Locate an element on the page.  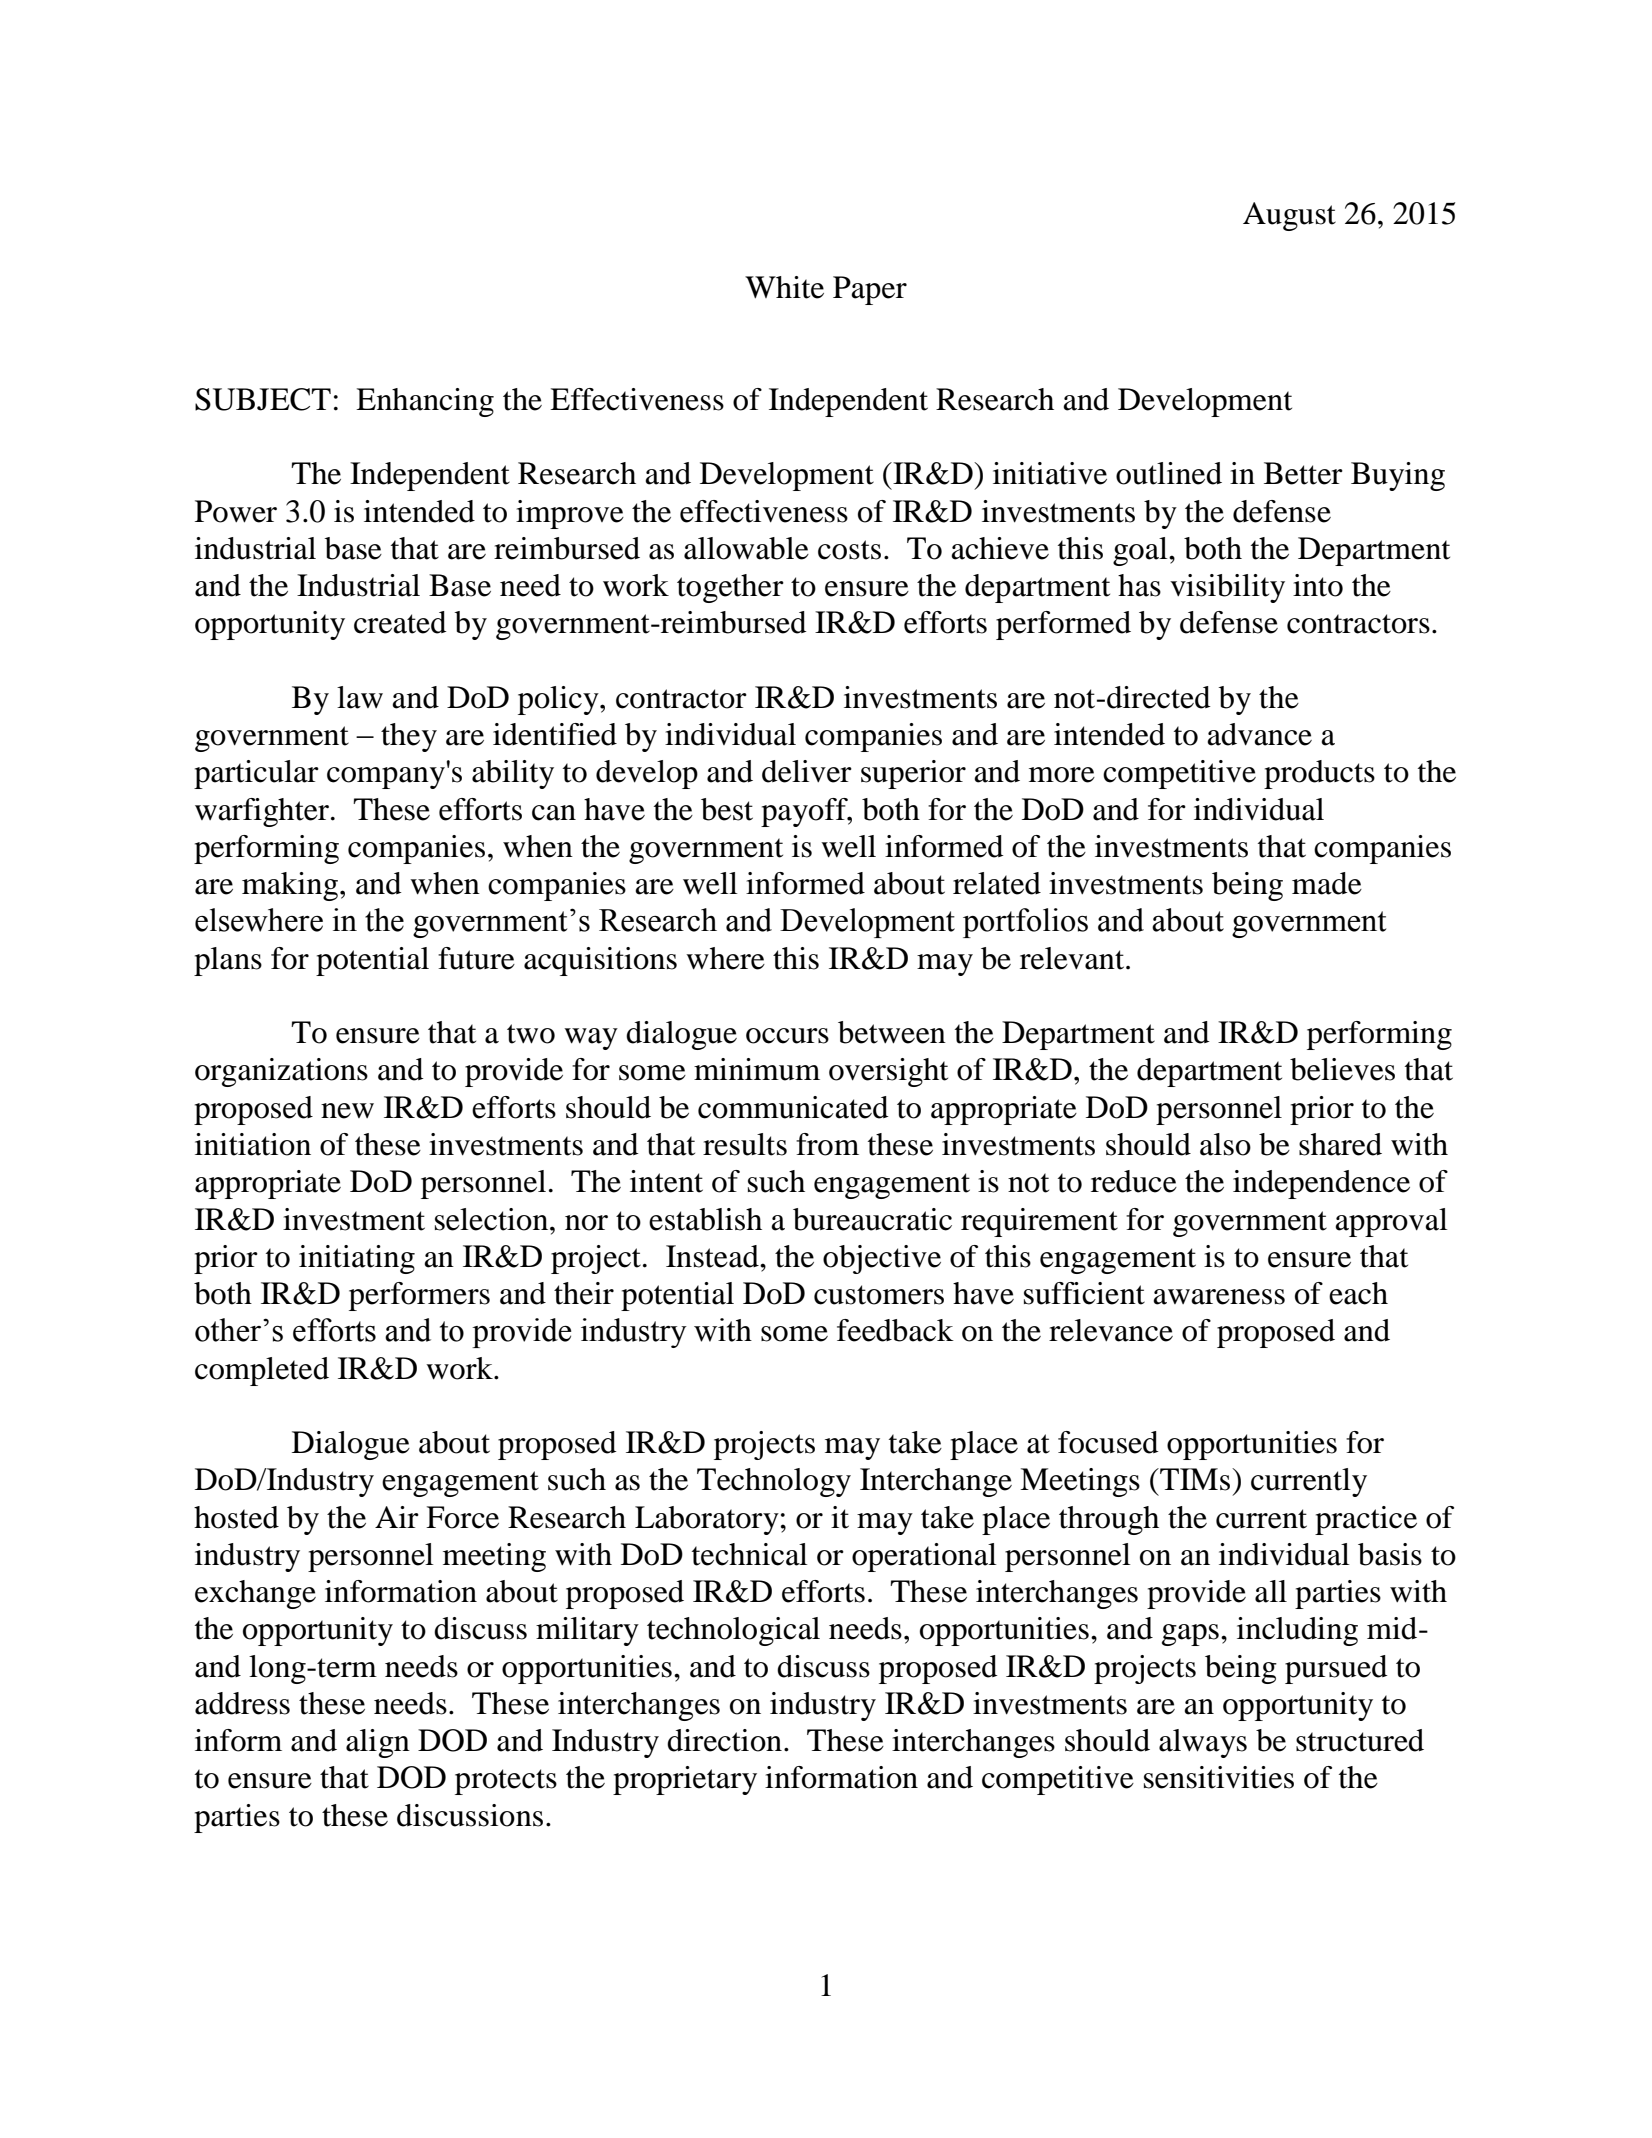
future is located at coordinates (476, 958).
